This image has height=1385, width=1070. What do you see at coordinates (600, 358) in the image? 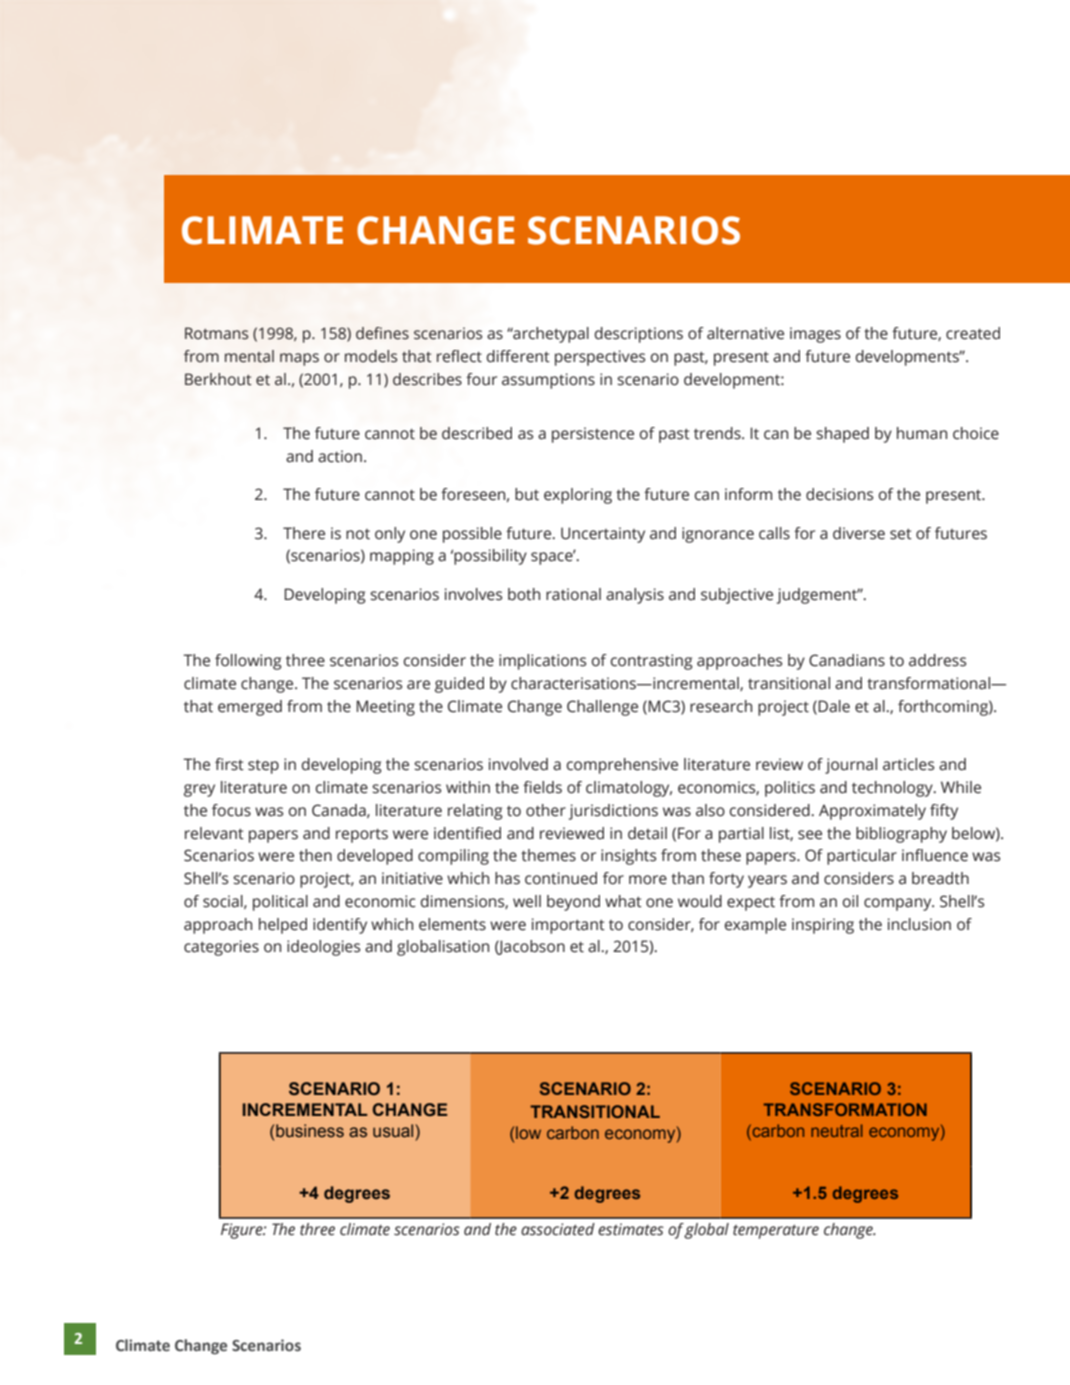
I see `perspectives` at bounding box center [600, 358].
